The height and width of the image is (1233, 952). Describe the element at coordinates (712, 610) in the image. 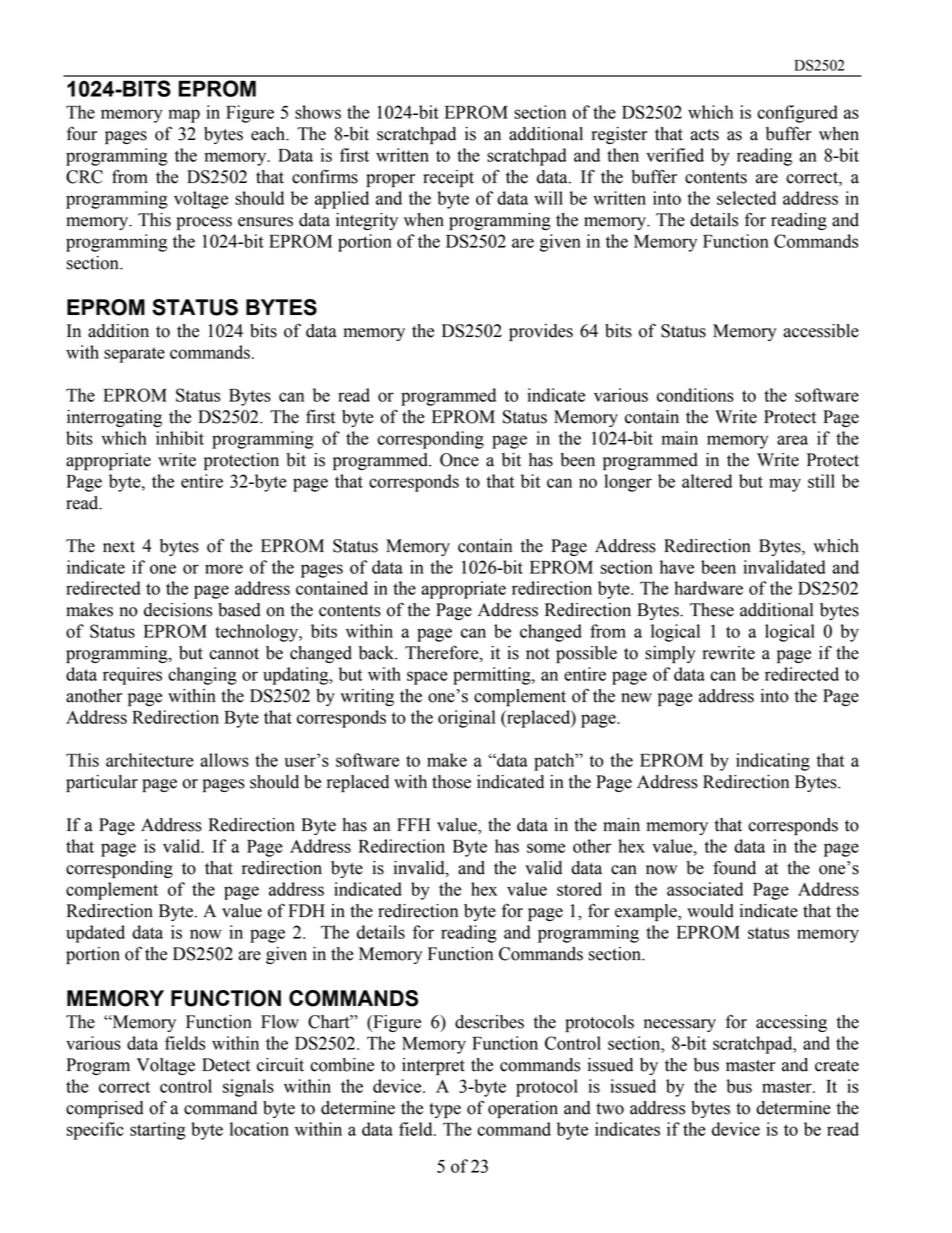

I see `These` at that location.
